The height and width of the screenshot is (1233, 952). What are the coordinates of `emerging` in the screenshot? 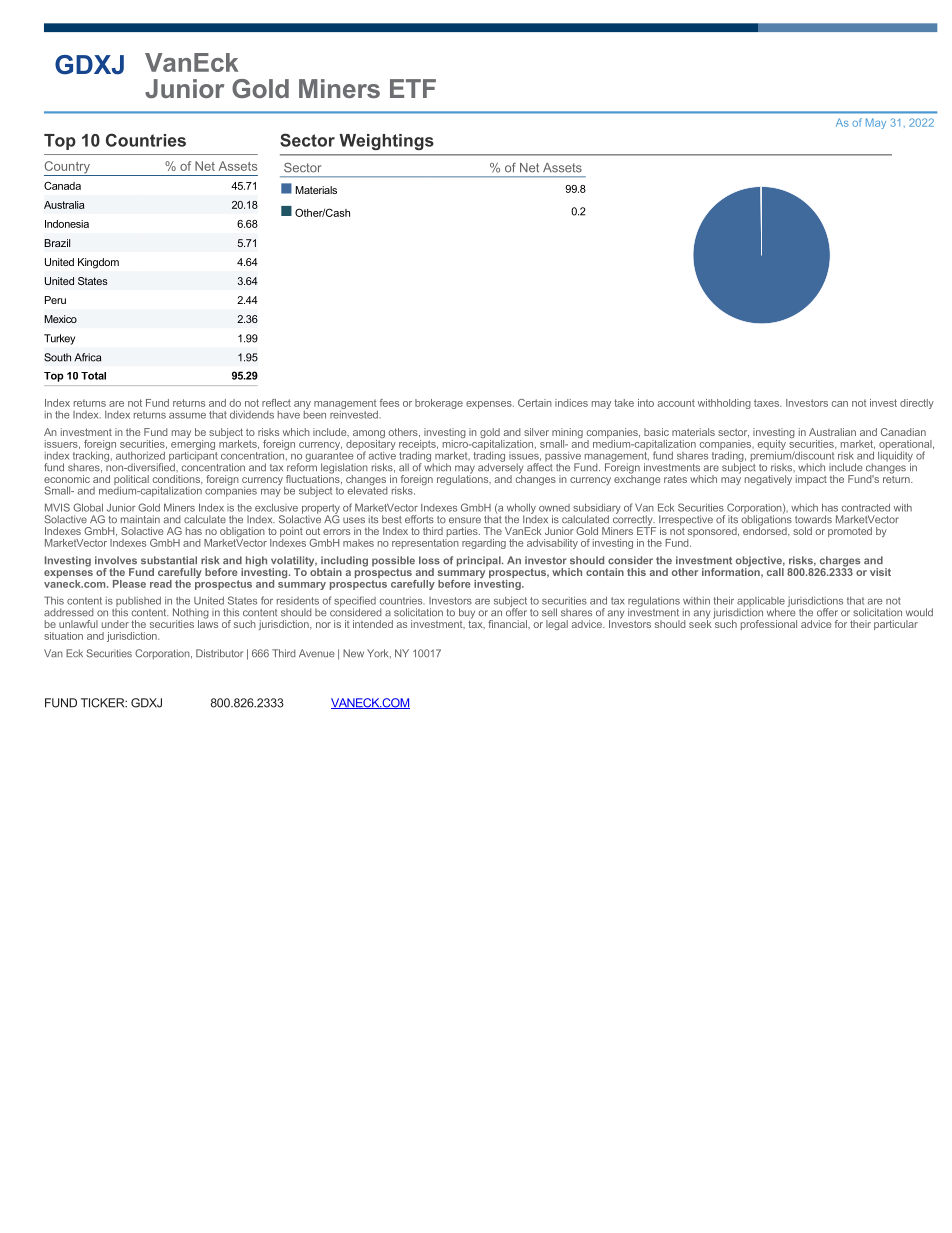 It's located at (193, 443).
